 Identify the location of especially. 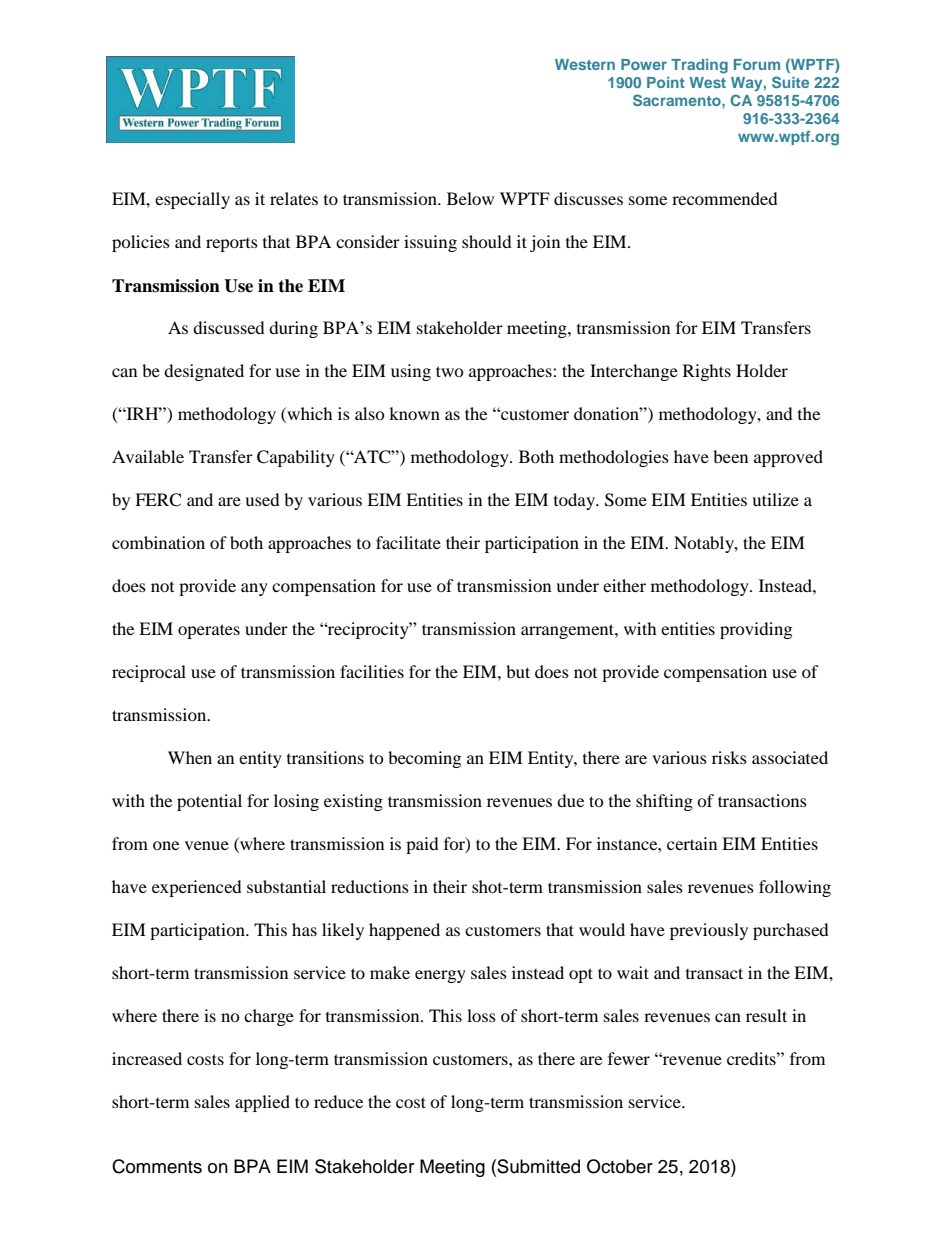
(192, 200).
